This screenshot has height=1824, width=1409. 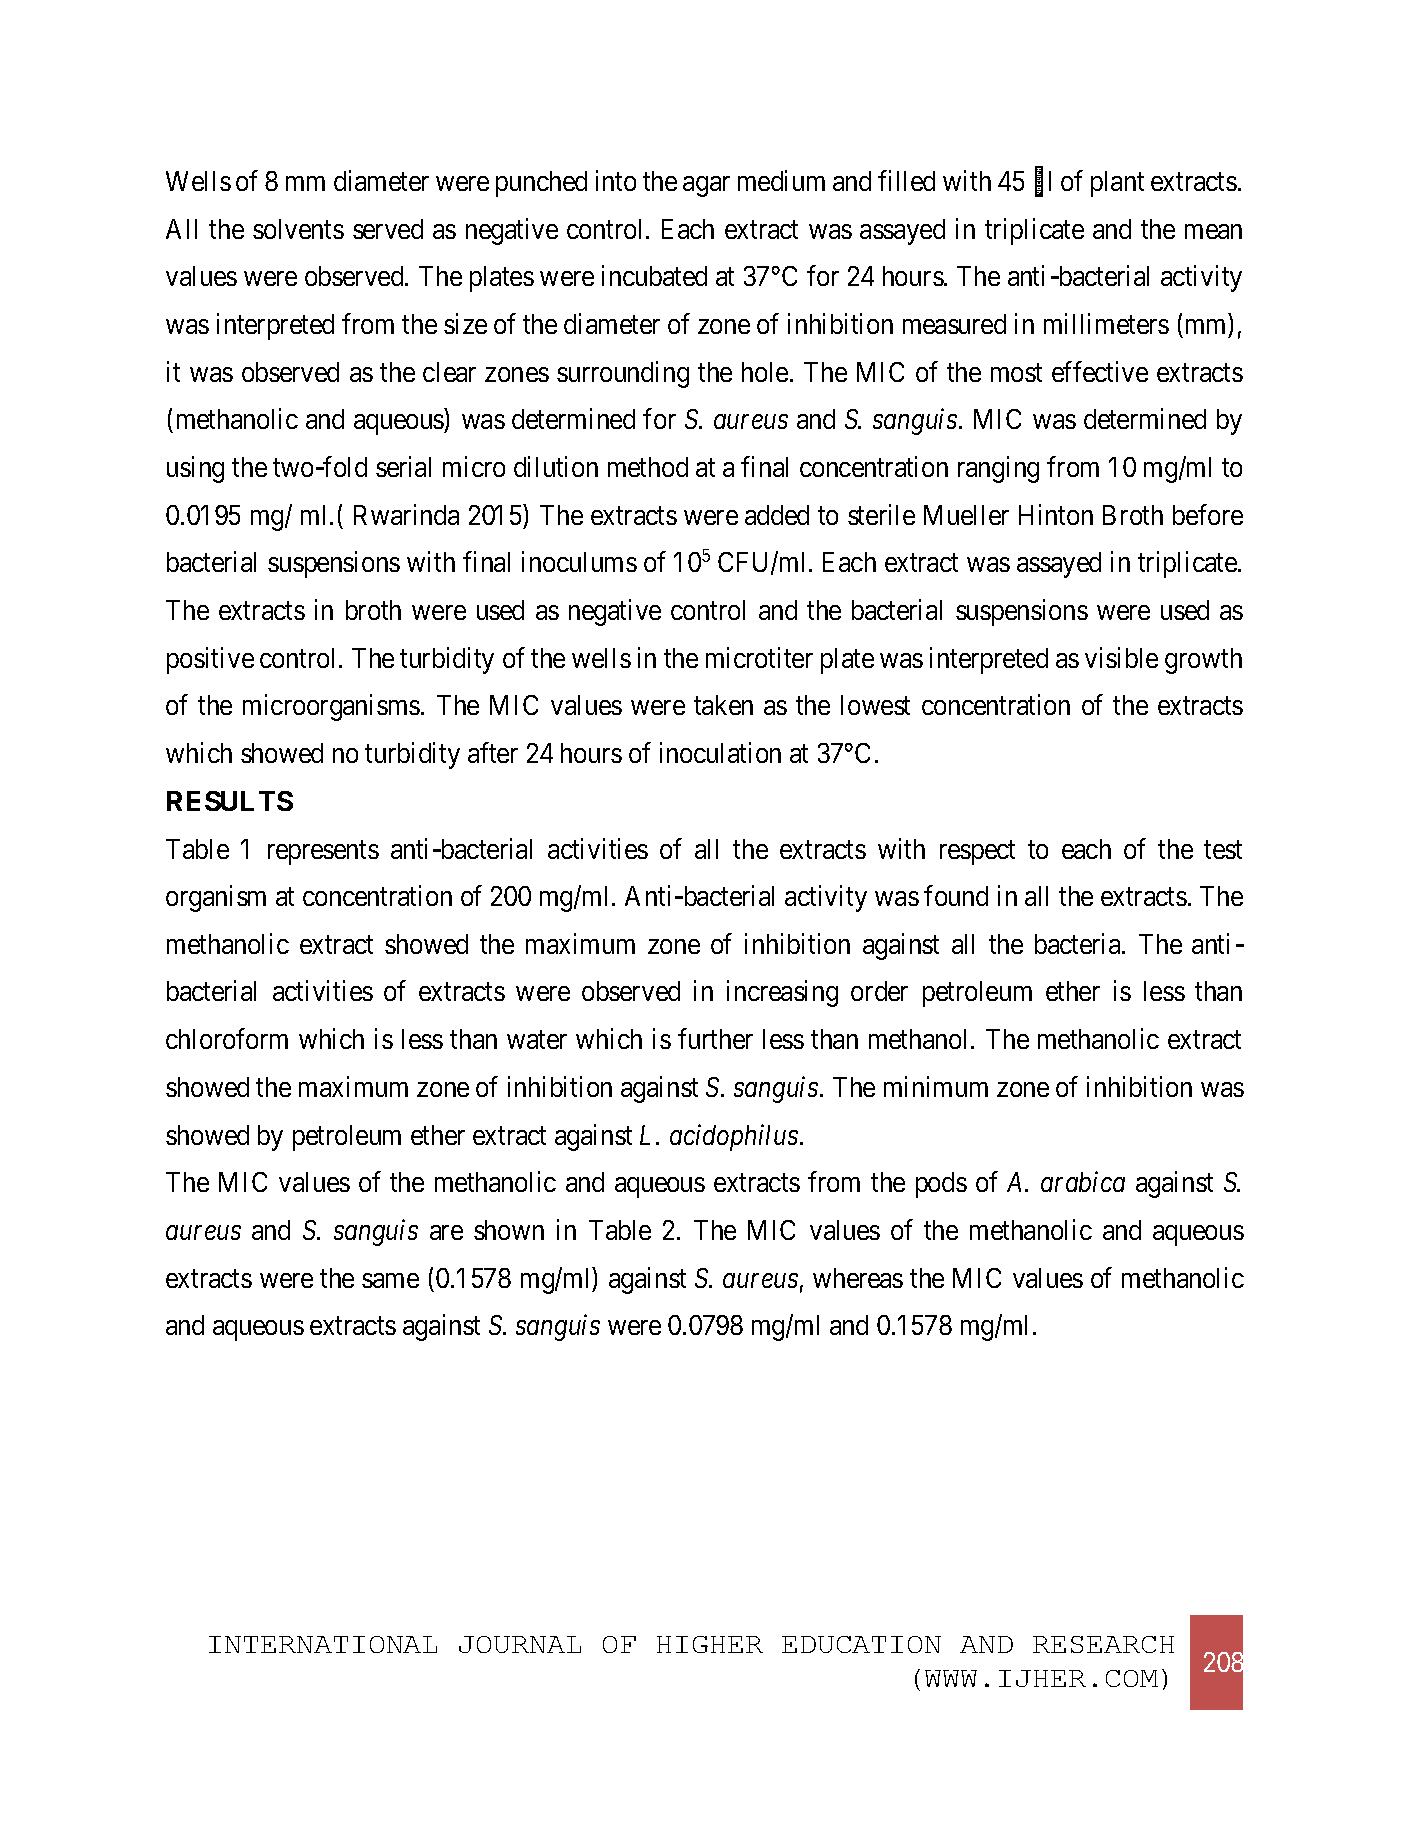 What do you see at coordinates (323, 1644) in the screenshot?
I see `INTERNATIONAL` at bounding box center [323, 1644].
